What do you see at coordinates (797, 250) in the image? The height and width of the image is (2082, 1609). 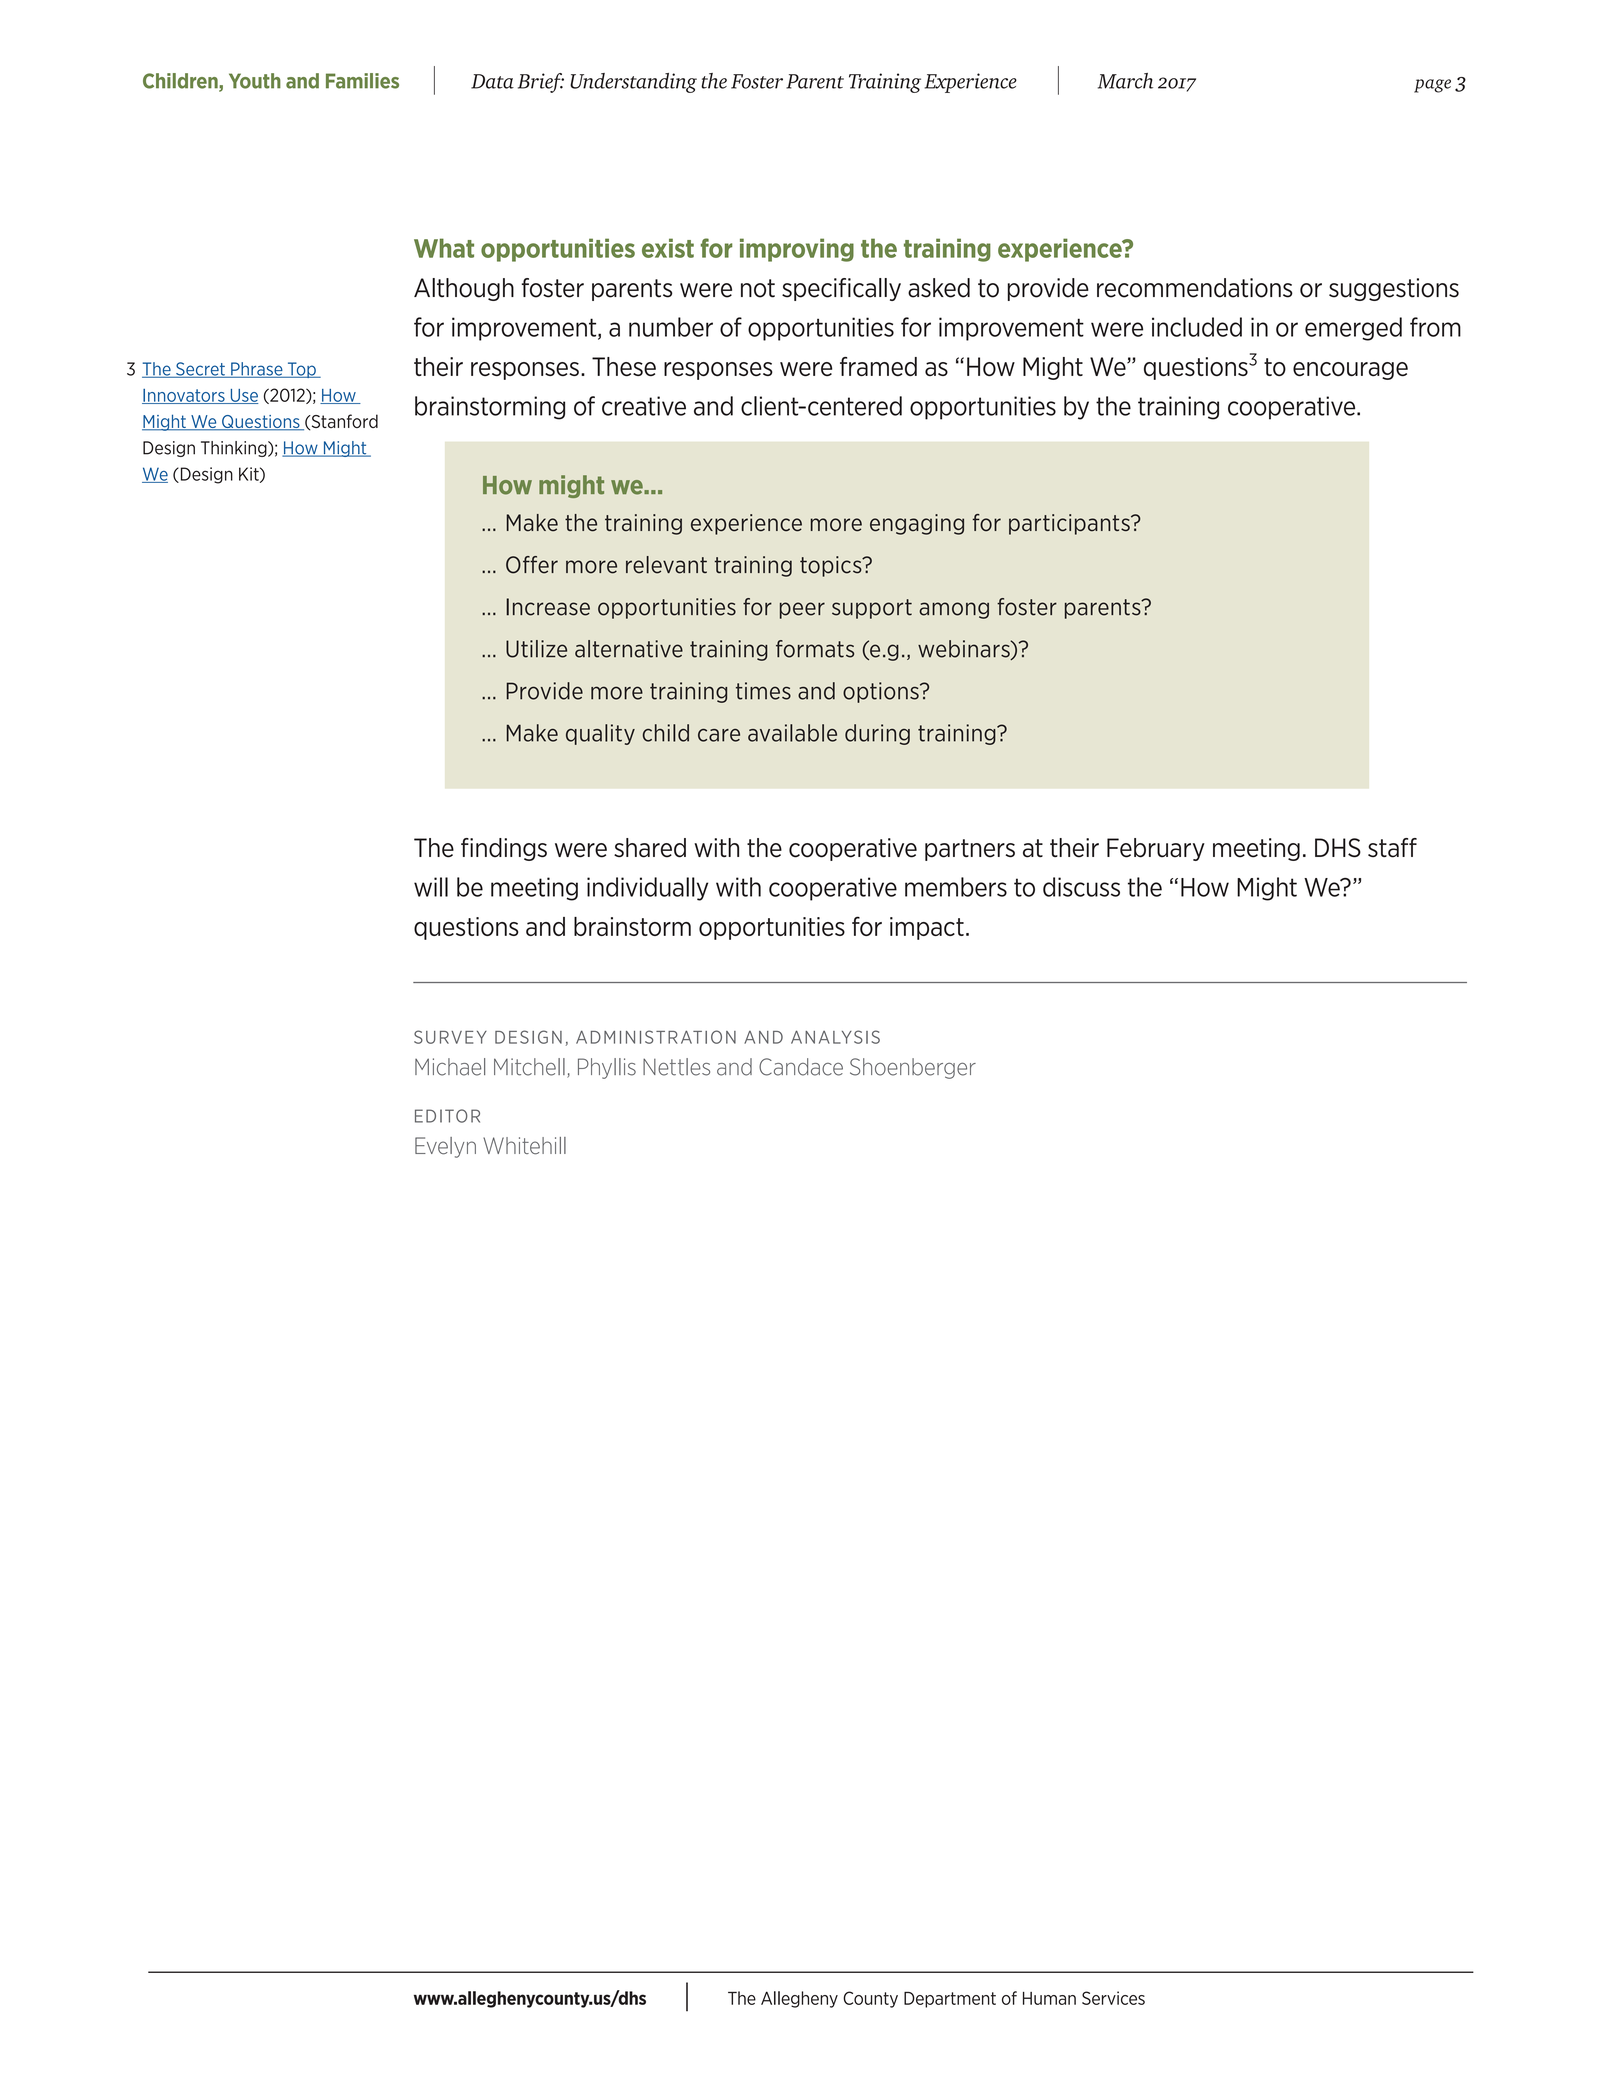 I see `improving` at bounding box center [797, 250].
